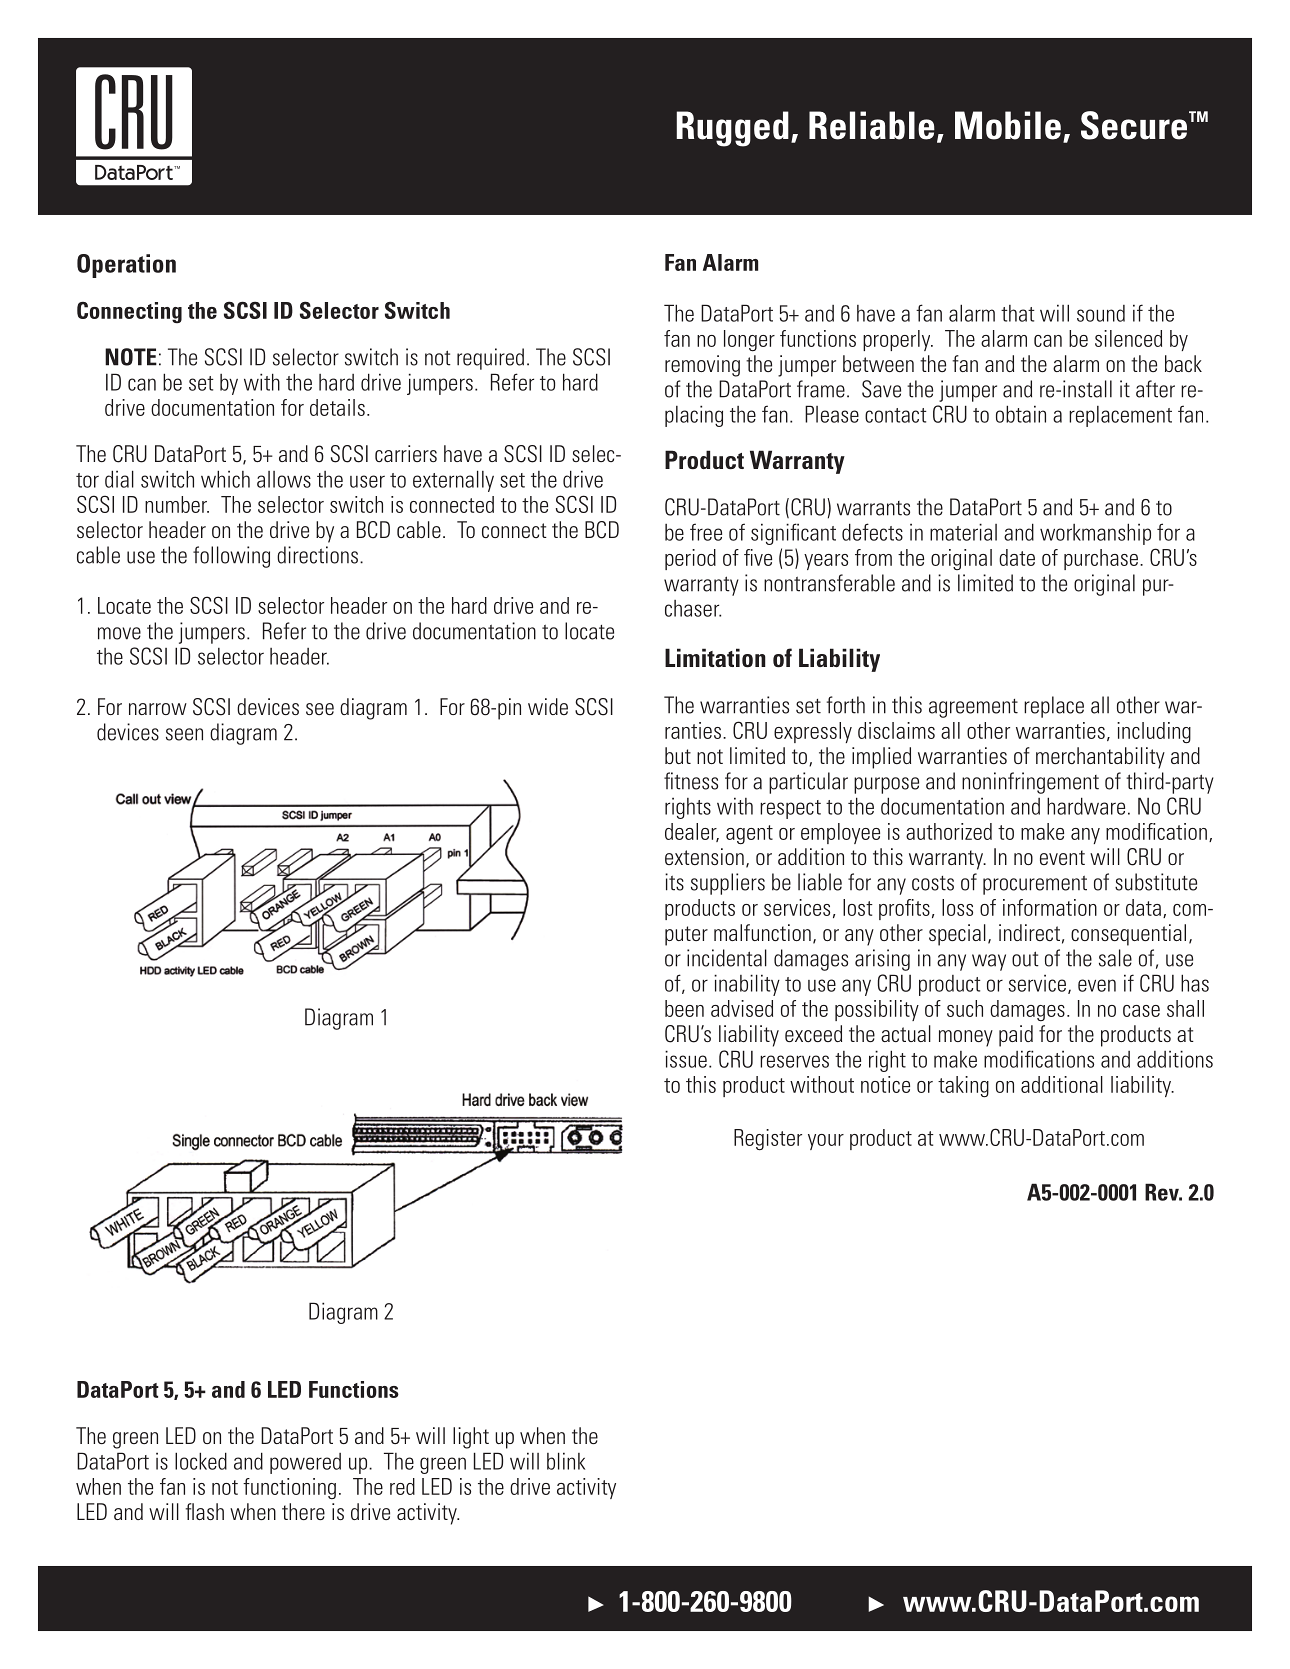 This screenshot has width=1290, height=1669. I want to click on taking, so click(963, 1087).
